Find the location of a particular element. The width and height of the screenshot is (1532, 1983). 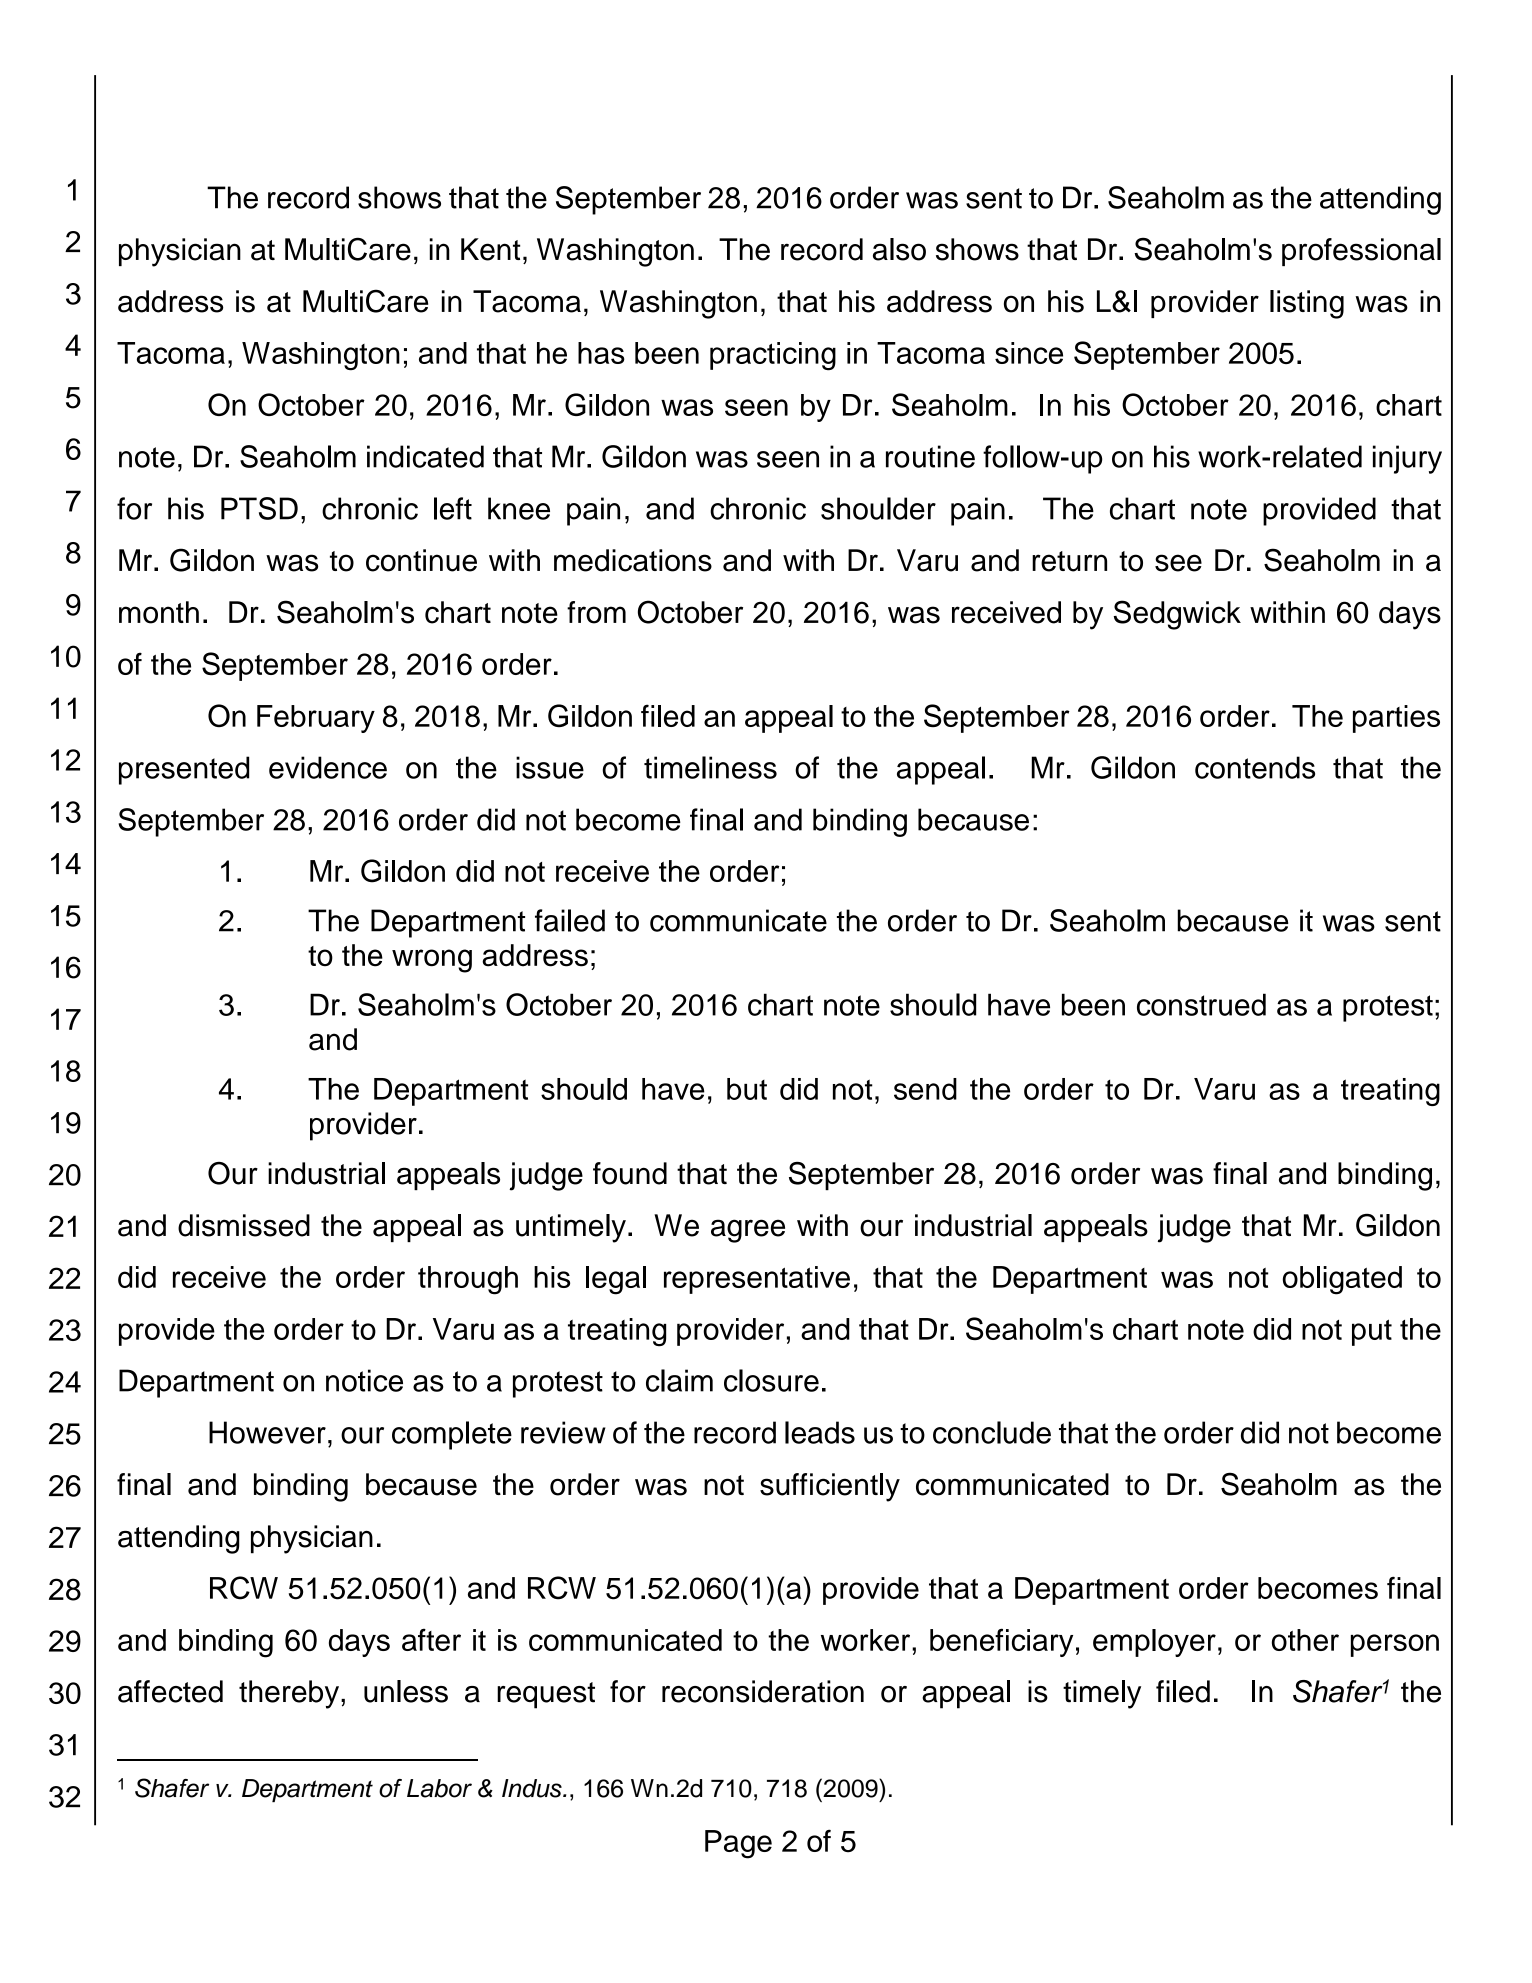

Sedgwick is located at coordinates (1177, 615).
